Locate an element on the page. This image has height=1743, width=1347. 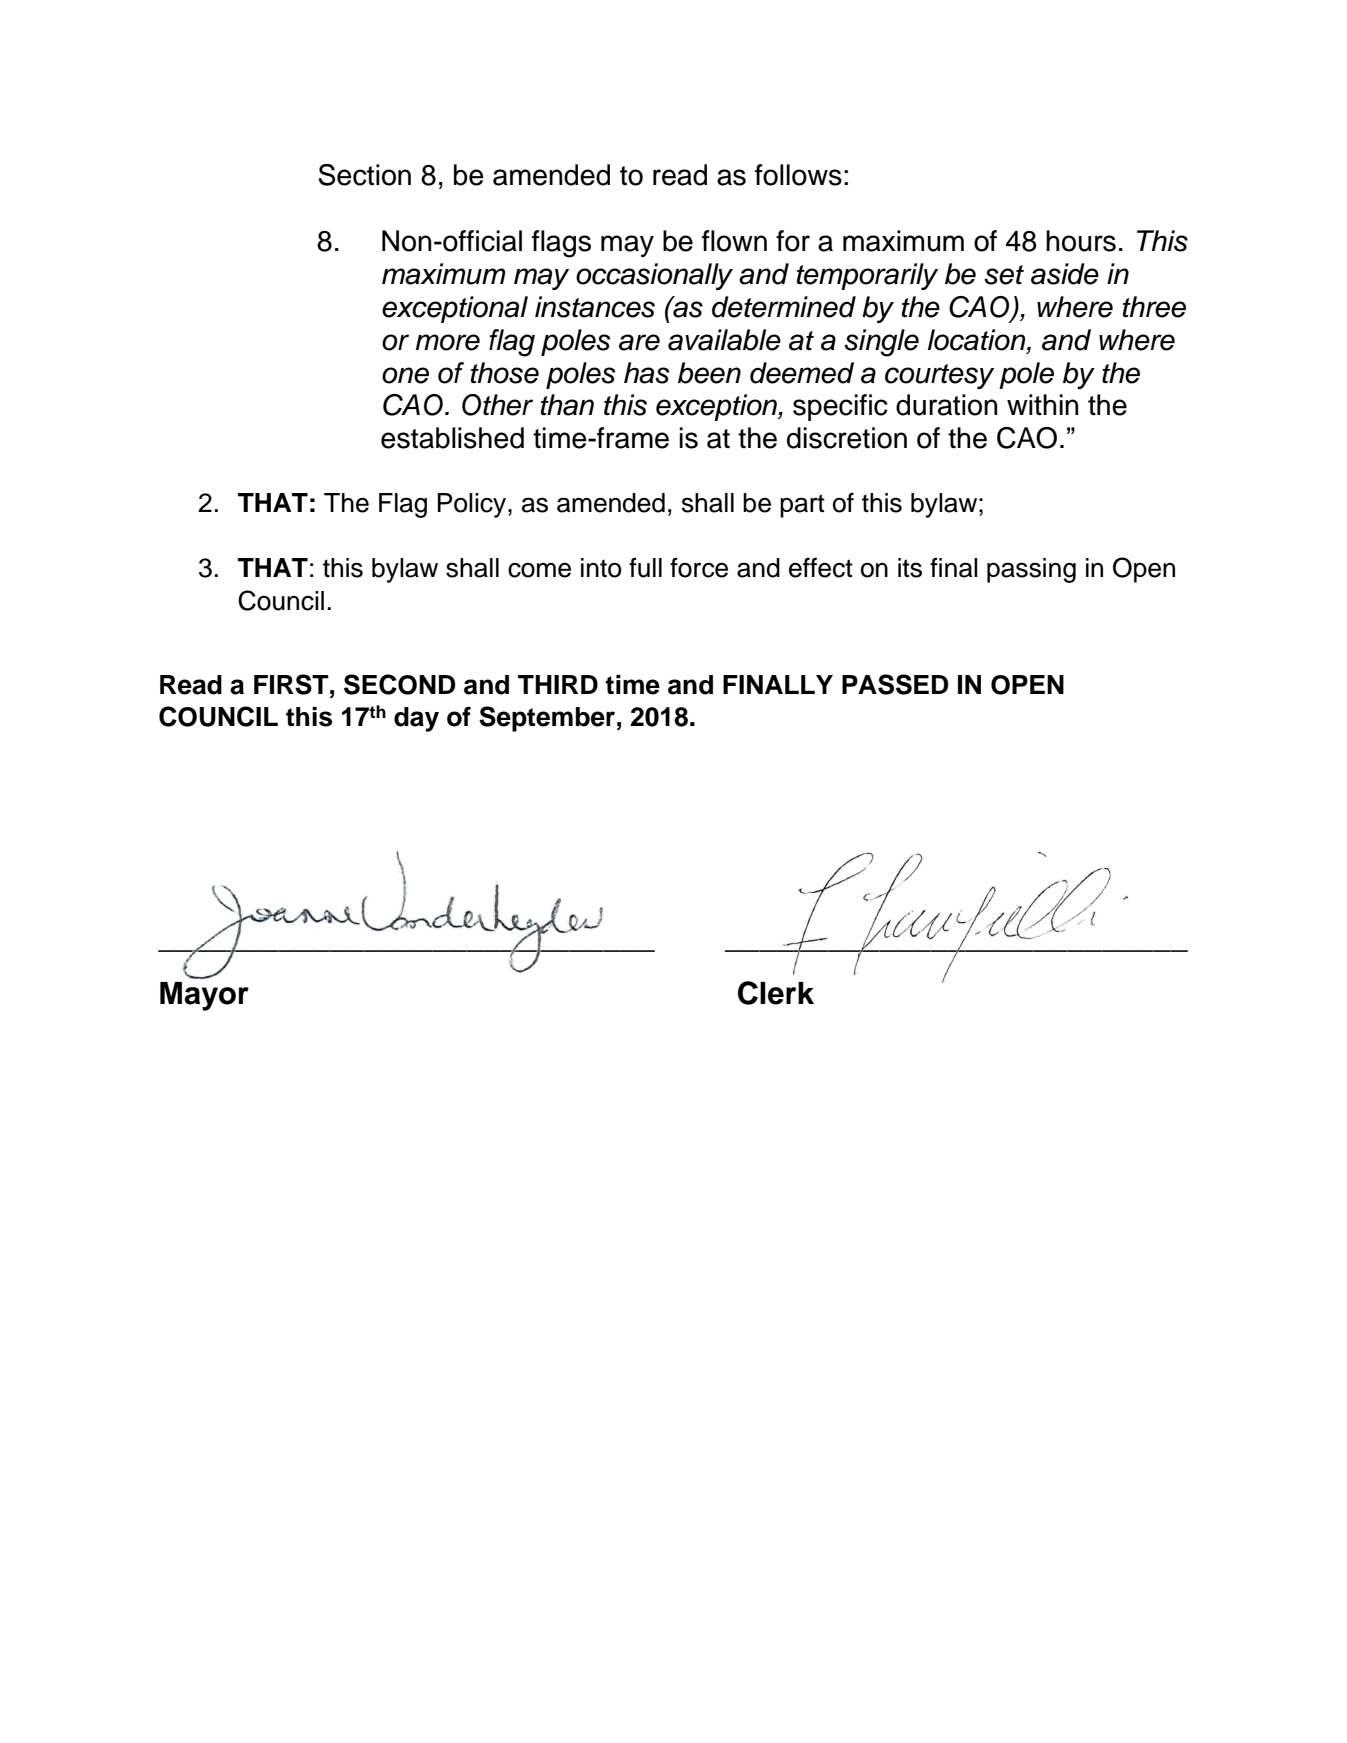
Mayor is located at coordinates (204, 996).
